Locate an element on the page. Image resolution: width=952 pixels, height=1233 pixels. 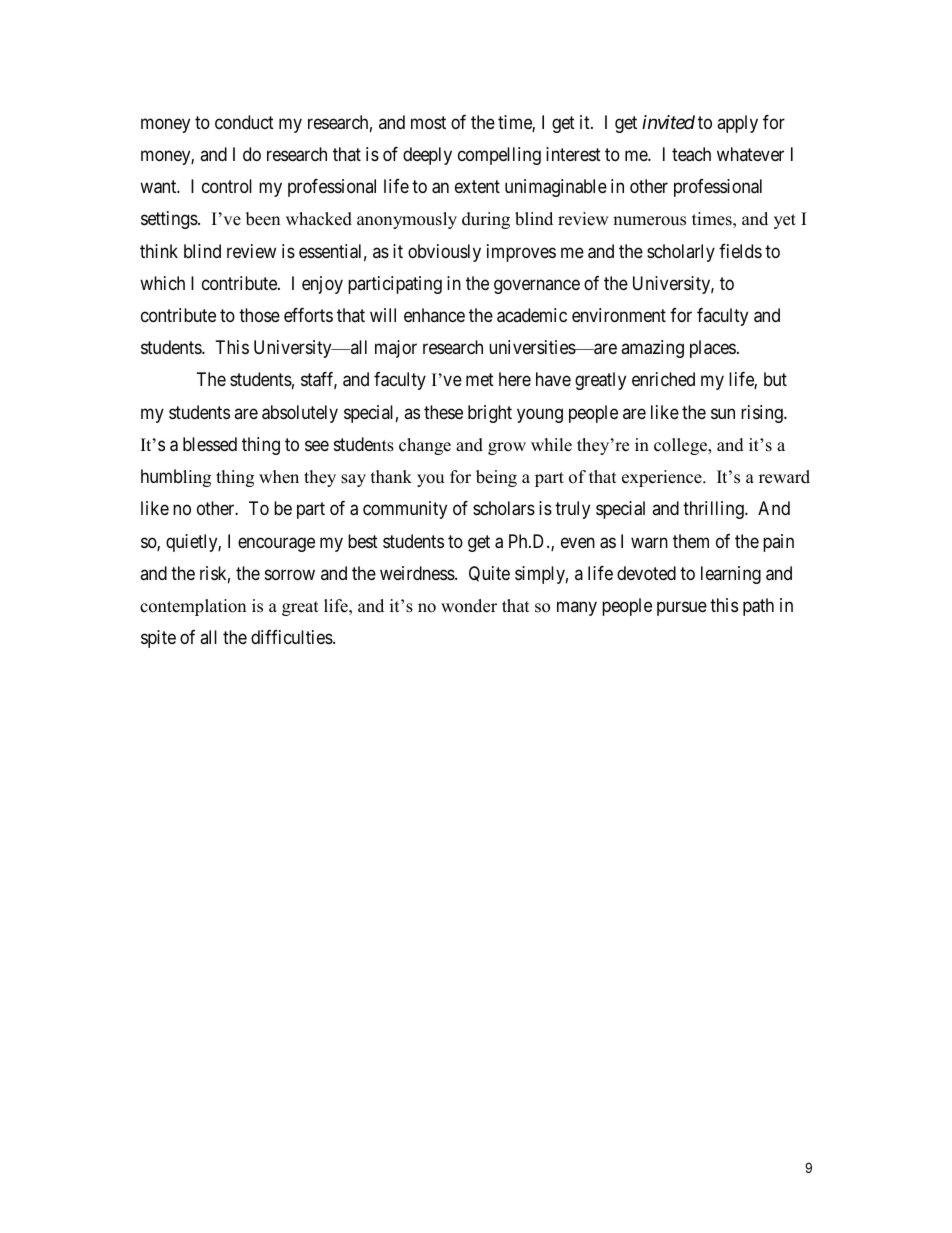
scholars is located at coordinates (504, 508).
